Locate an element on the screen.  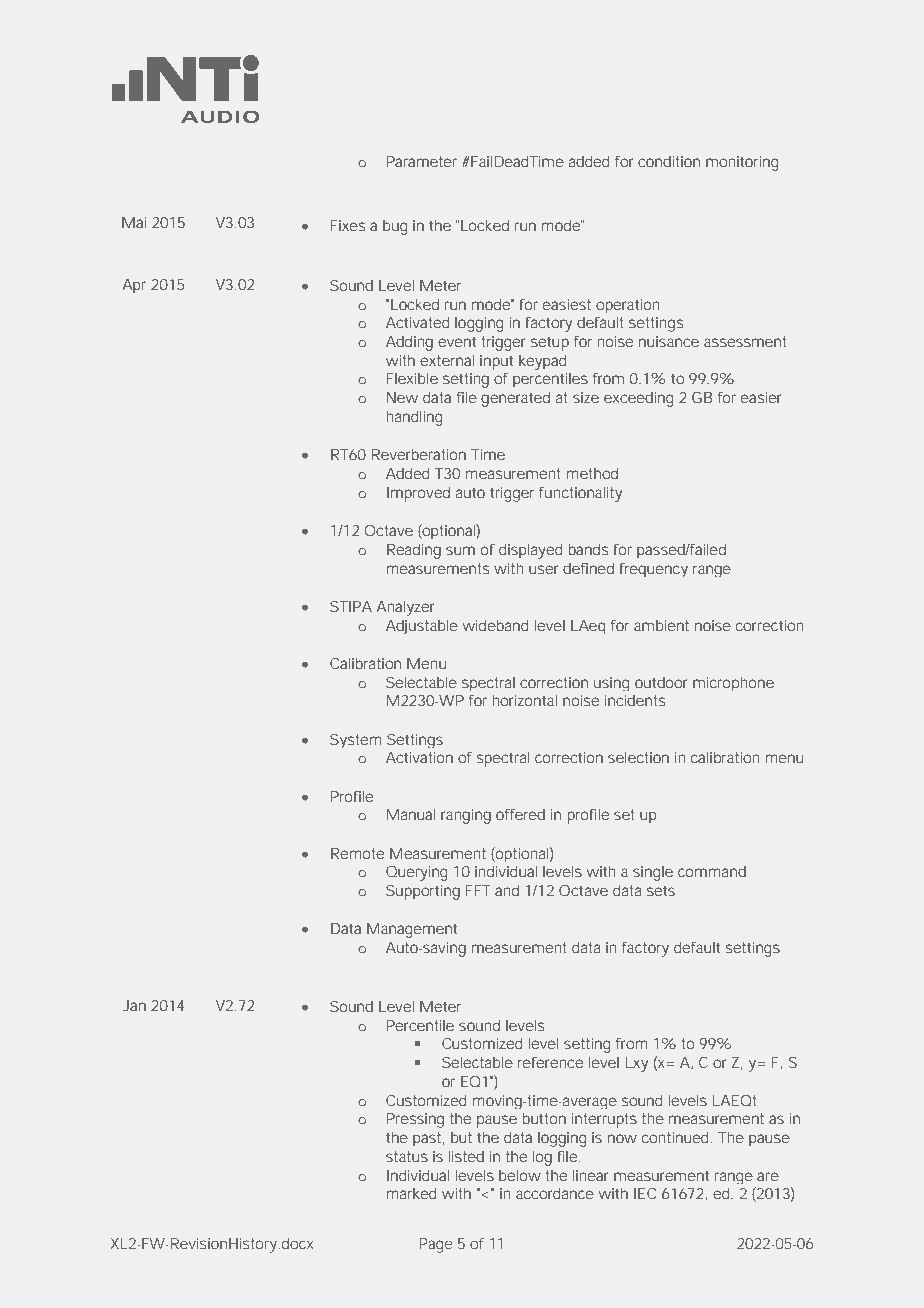
Activation is located at coordinates (419, 757).
